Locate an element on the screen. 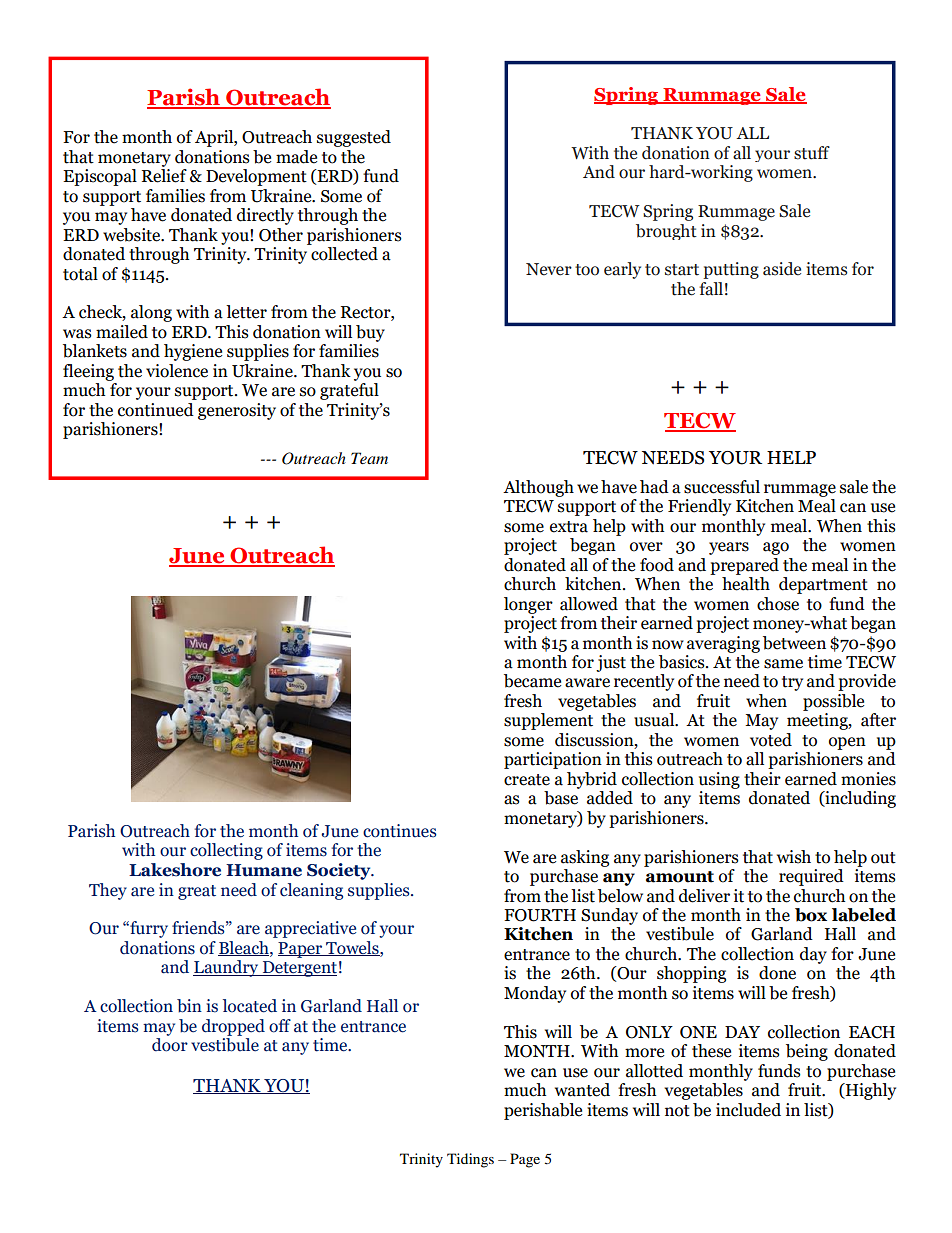 The height and width of the screenshot is (1233, 952). Tidings is located at coordinates (470, 1160).
